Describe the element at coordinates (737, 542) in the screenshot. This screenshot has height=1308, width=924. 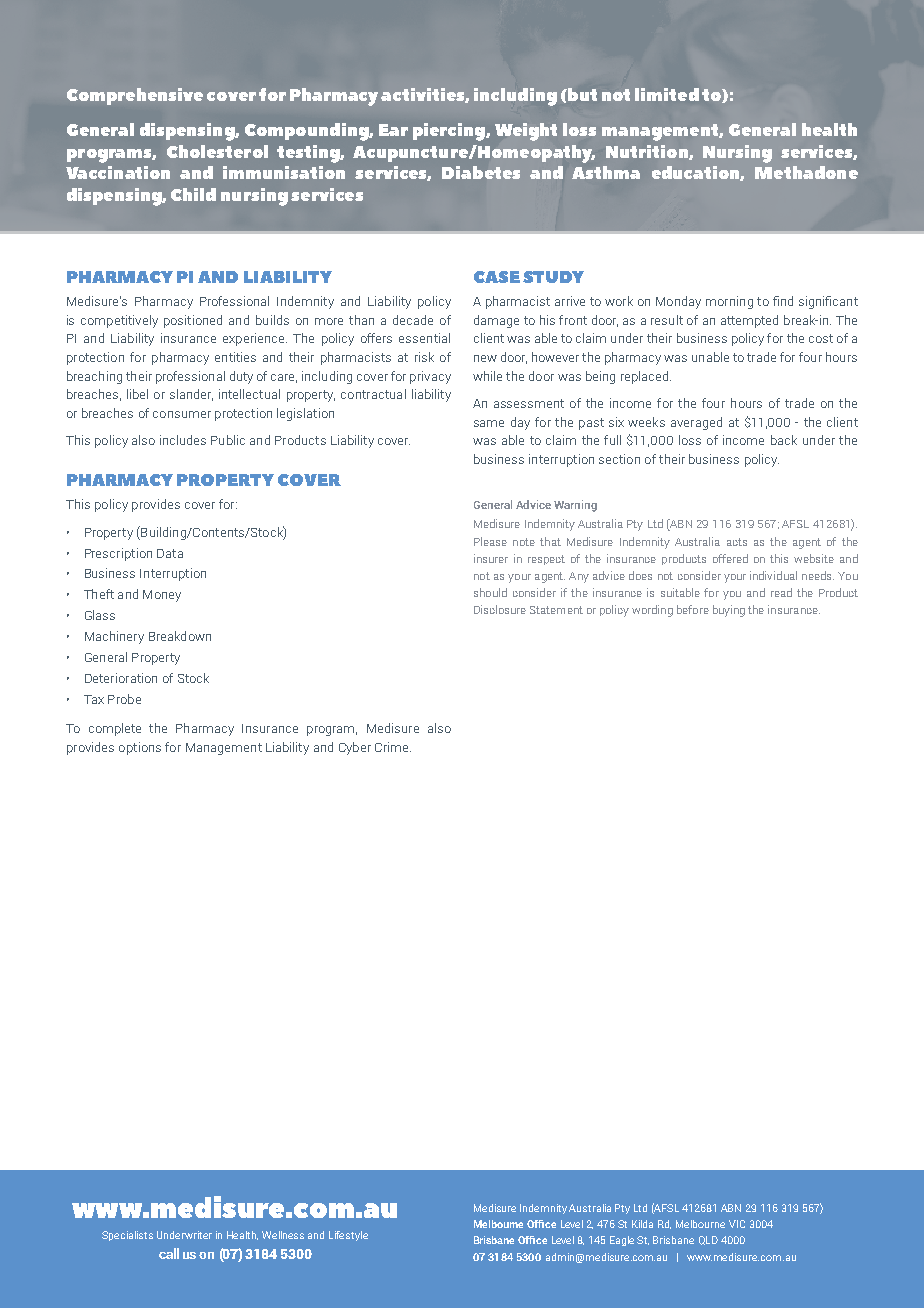
I see `acts` at that location.
